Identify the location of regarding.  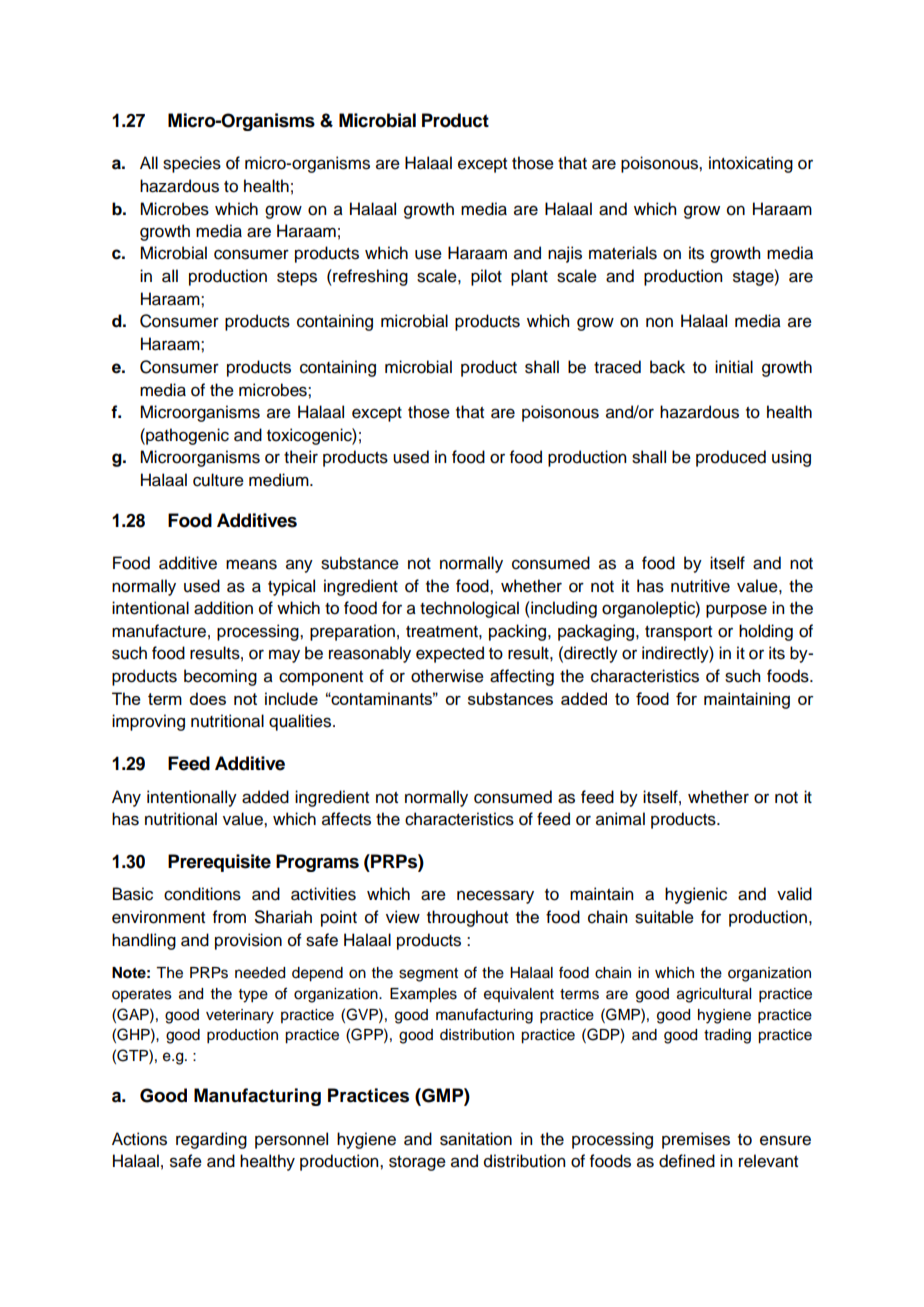
(211, 1140).
